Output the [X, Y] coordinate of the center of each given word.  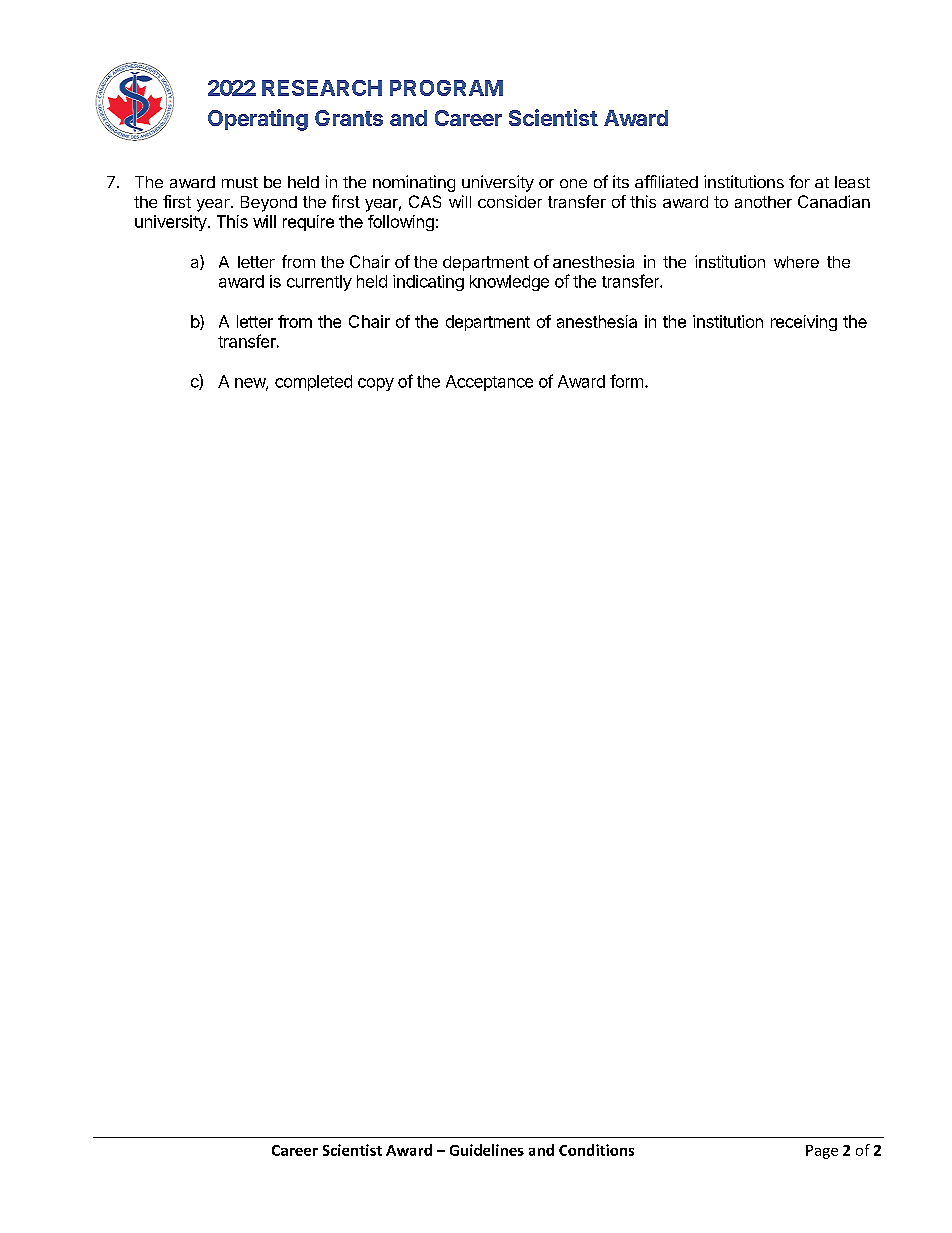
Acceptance [489, 383]
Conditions [596, 1150]
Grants [349, 118]
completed [313, 383]
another [763, 202]
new [251, 384]
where [796, 262]
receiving [804, 323]
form [626, 381]
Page [822, 1152]
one [573, 183]
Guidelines [487, 1150]
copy [376, 384]
